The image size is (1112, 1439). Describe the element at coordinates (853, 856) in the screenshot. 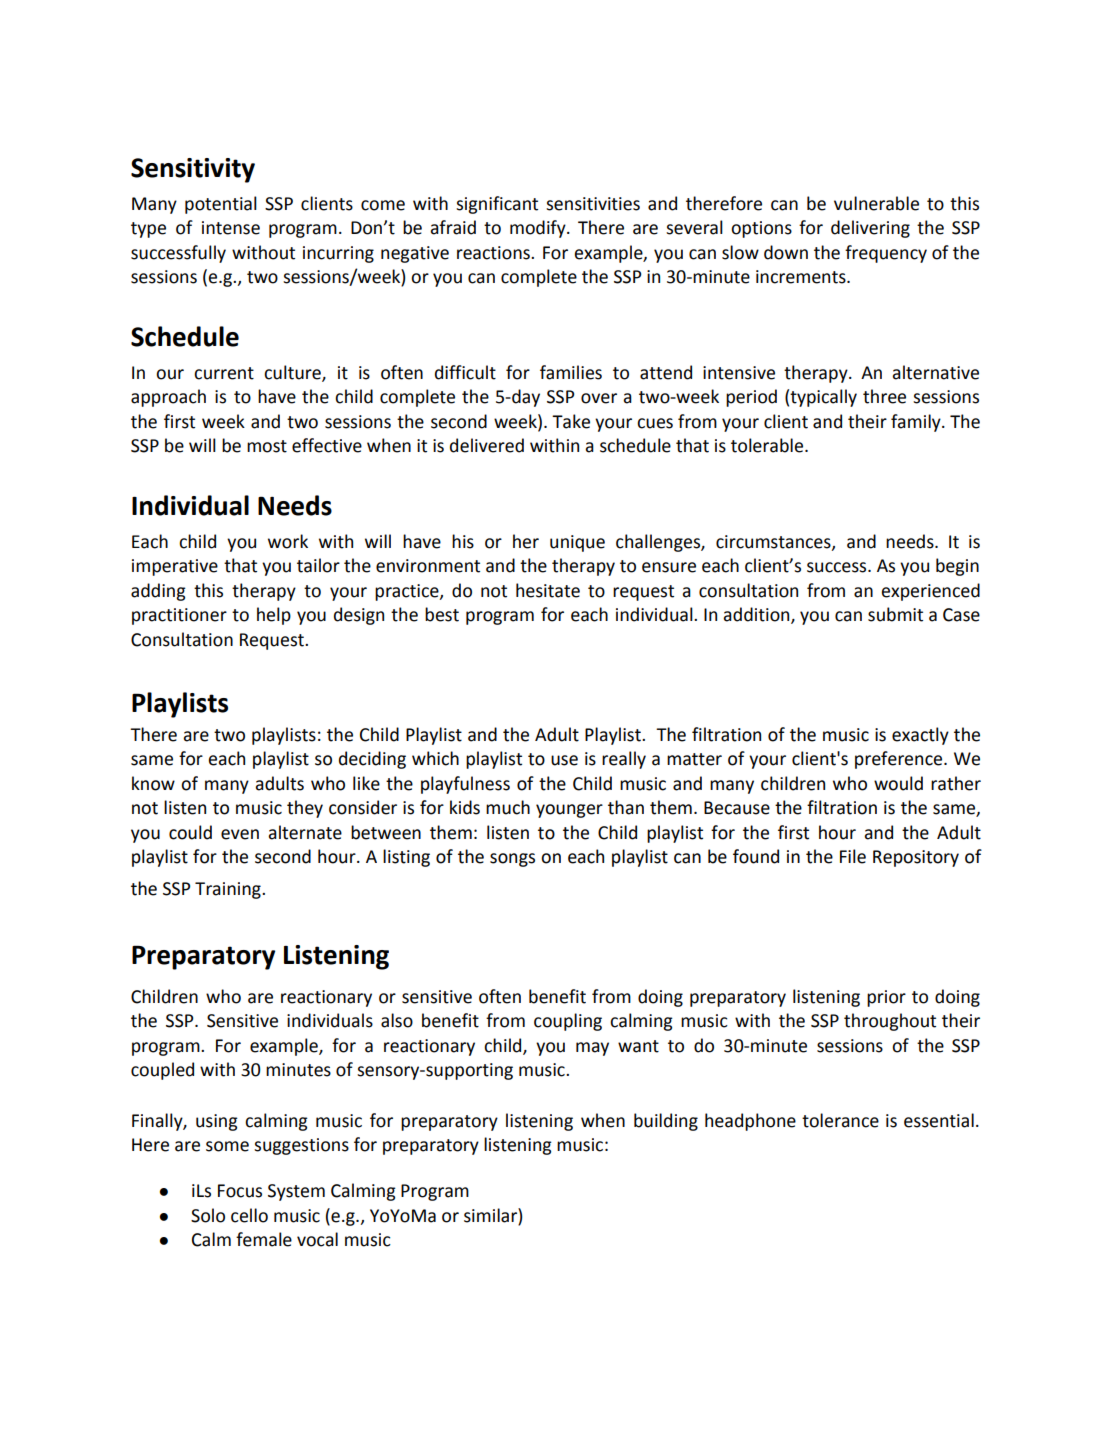

I see `File` at that location.
